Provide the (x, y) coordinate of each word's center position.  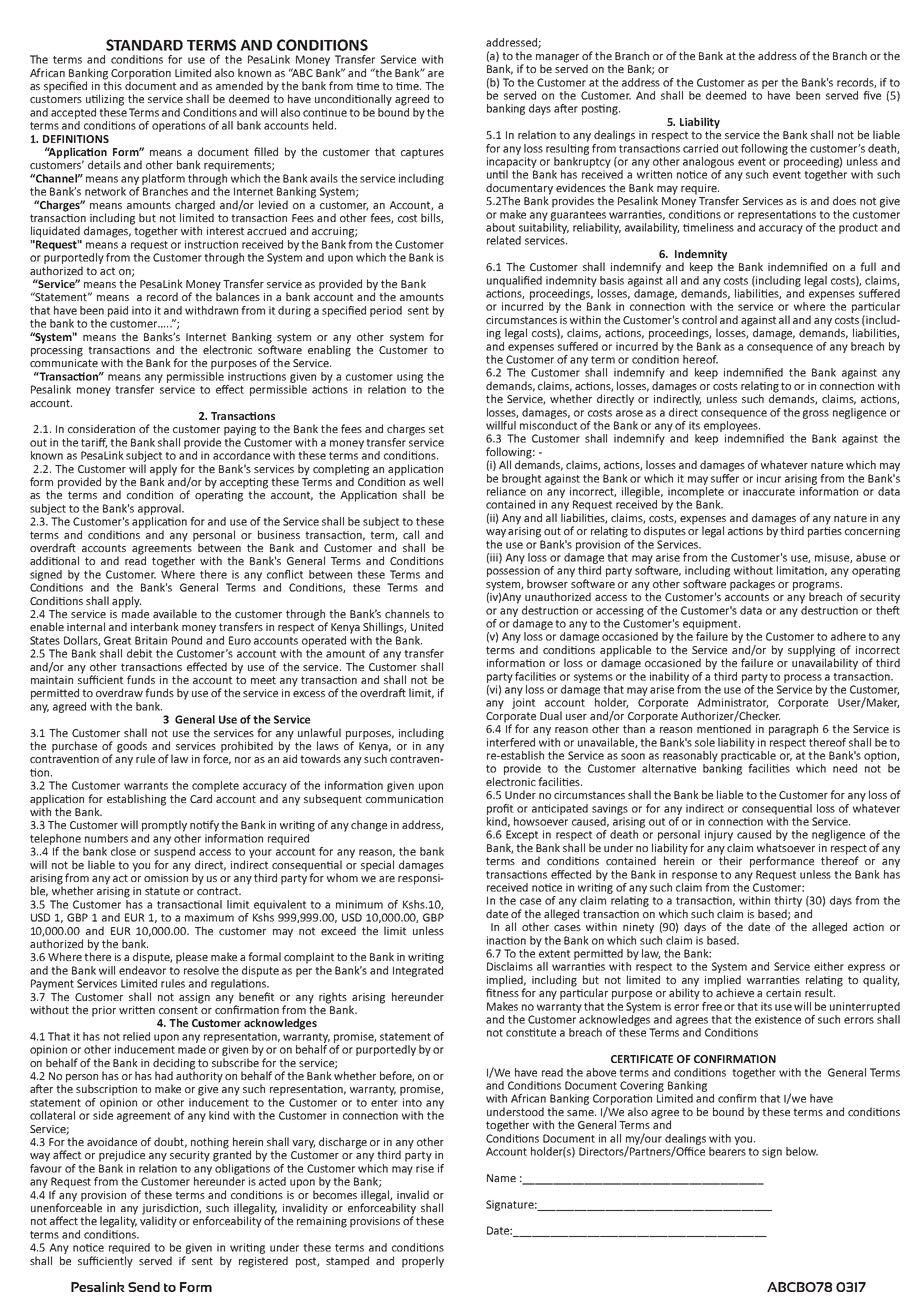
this (112, 84)
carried (700, 148)
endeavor (142, 969)
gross (816, 414)
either (829, 966)
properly (423, 1262)
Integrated (418, 970)
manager (557, 59)
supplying (811, 652)
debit (140, 653)
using (410, 377)
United (427, 626)
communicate (64, 363)
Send (144, 1287)
